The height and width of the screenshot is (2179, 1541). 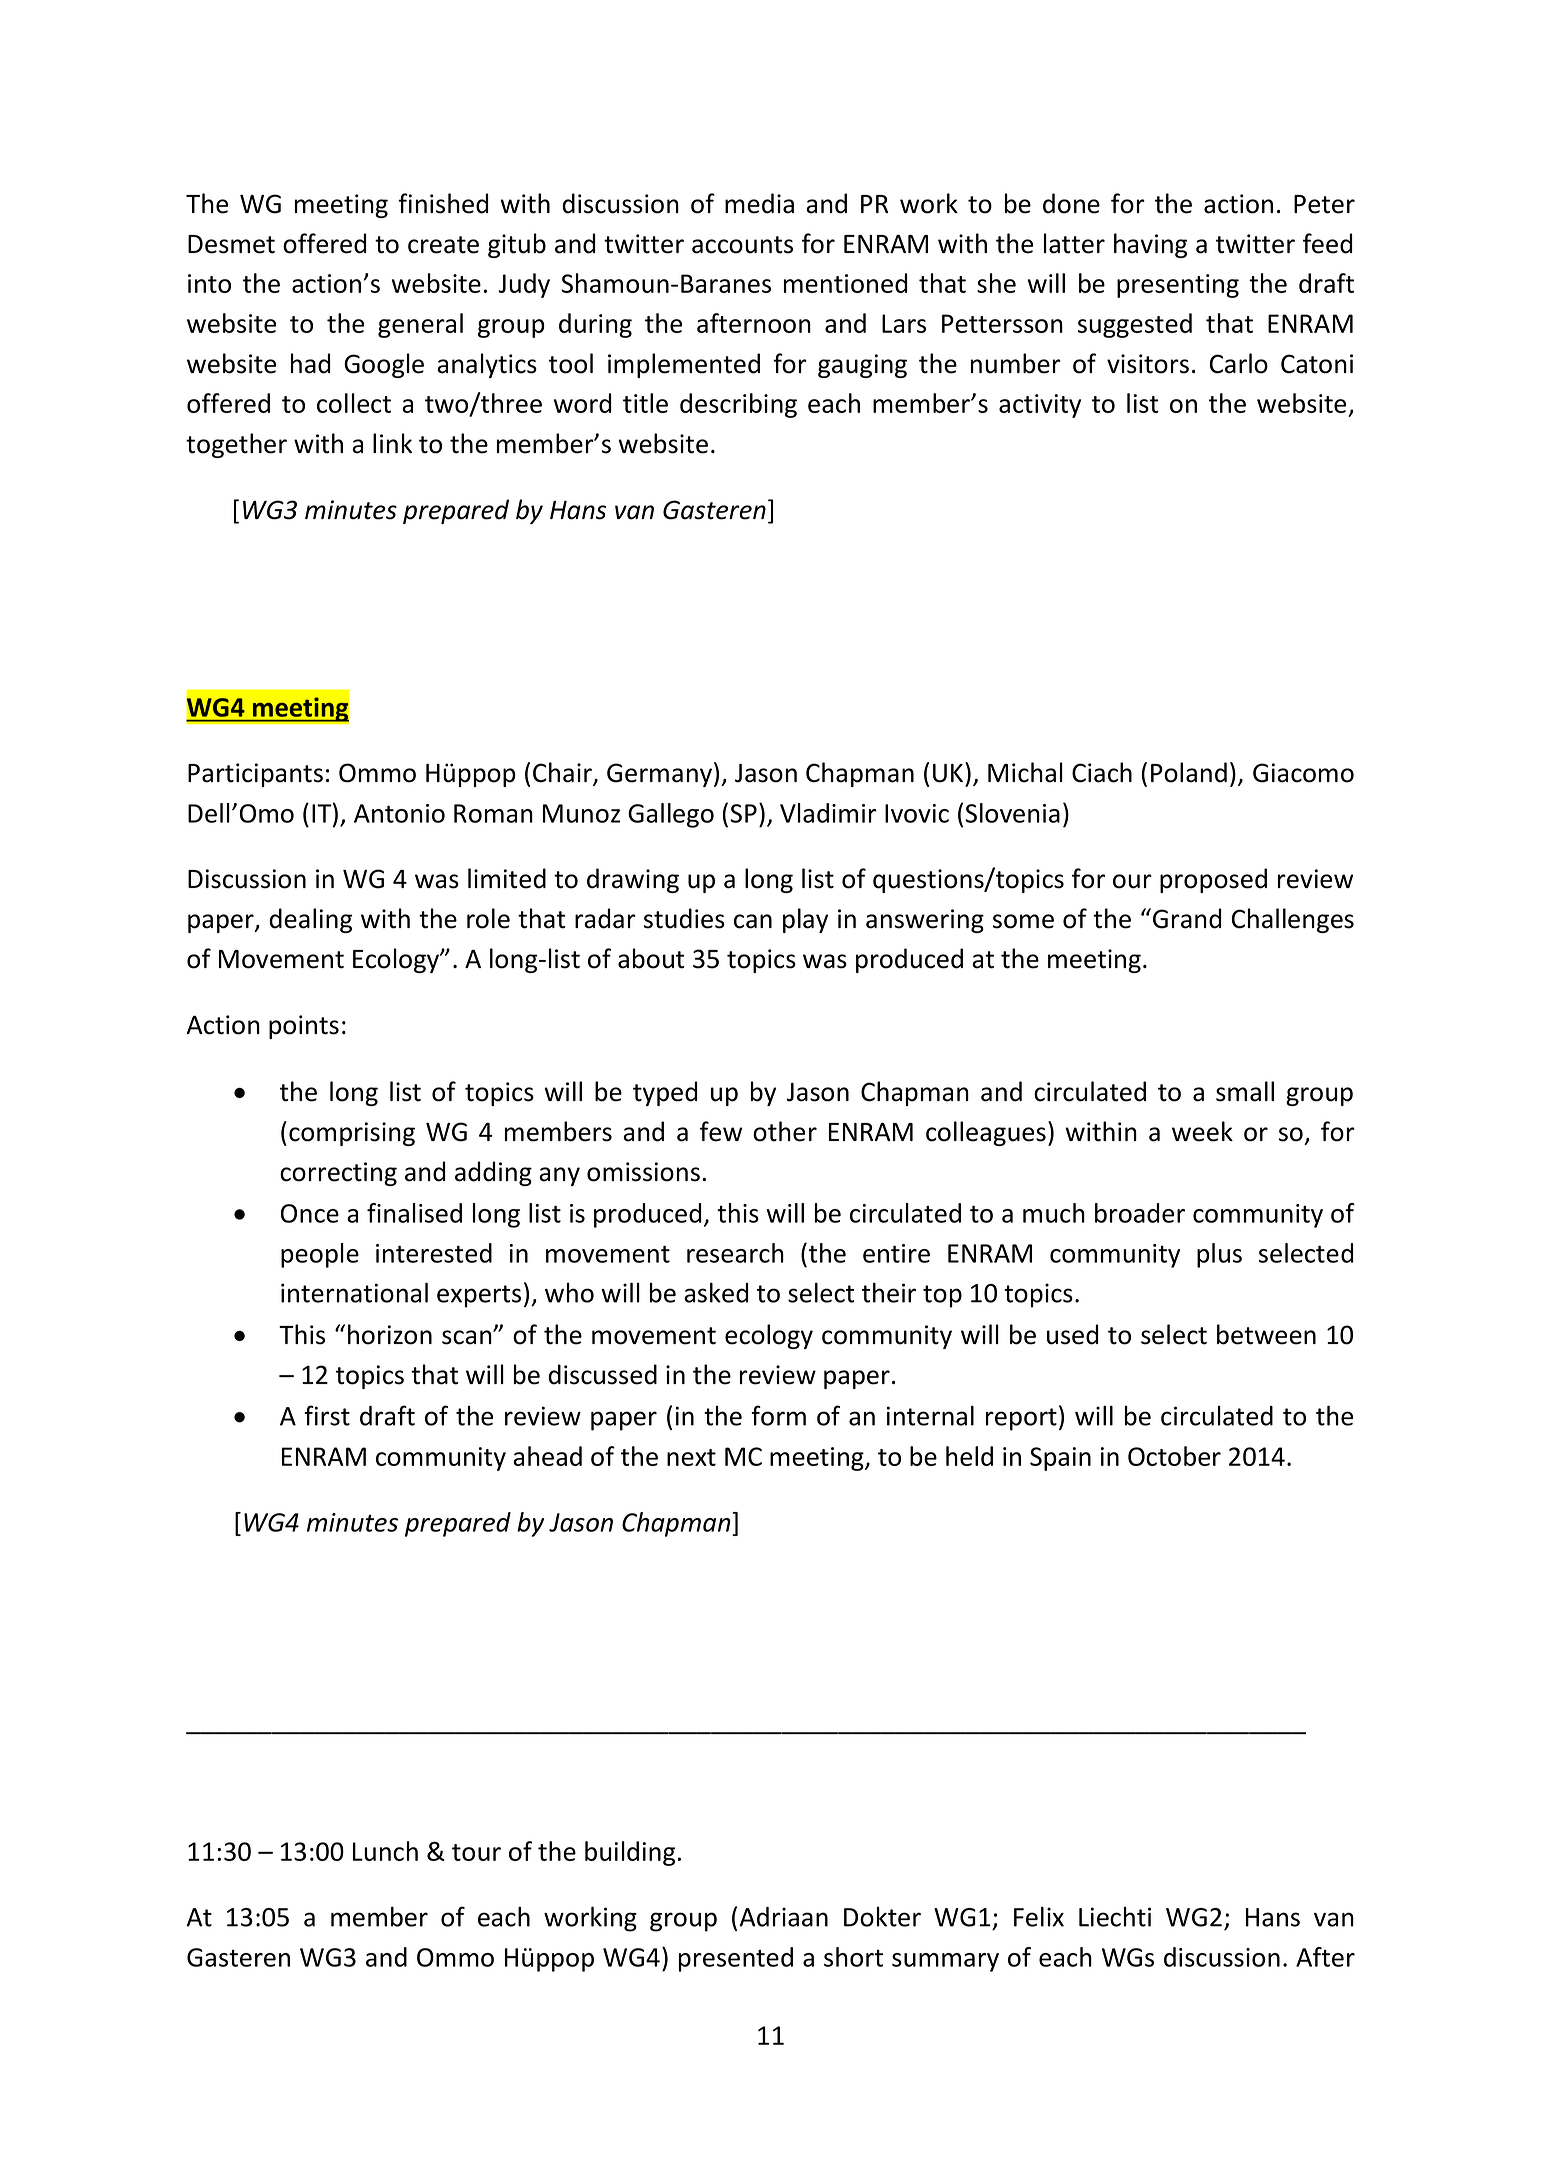 I want to click on between, so click(x=1266, y=1334).
